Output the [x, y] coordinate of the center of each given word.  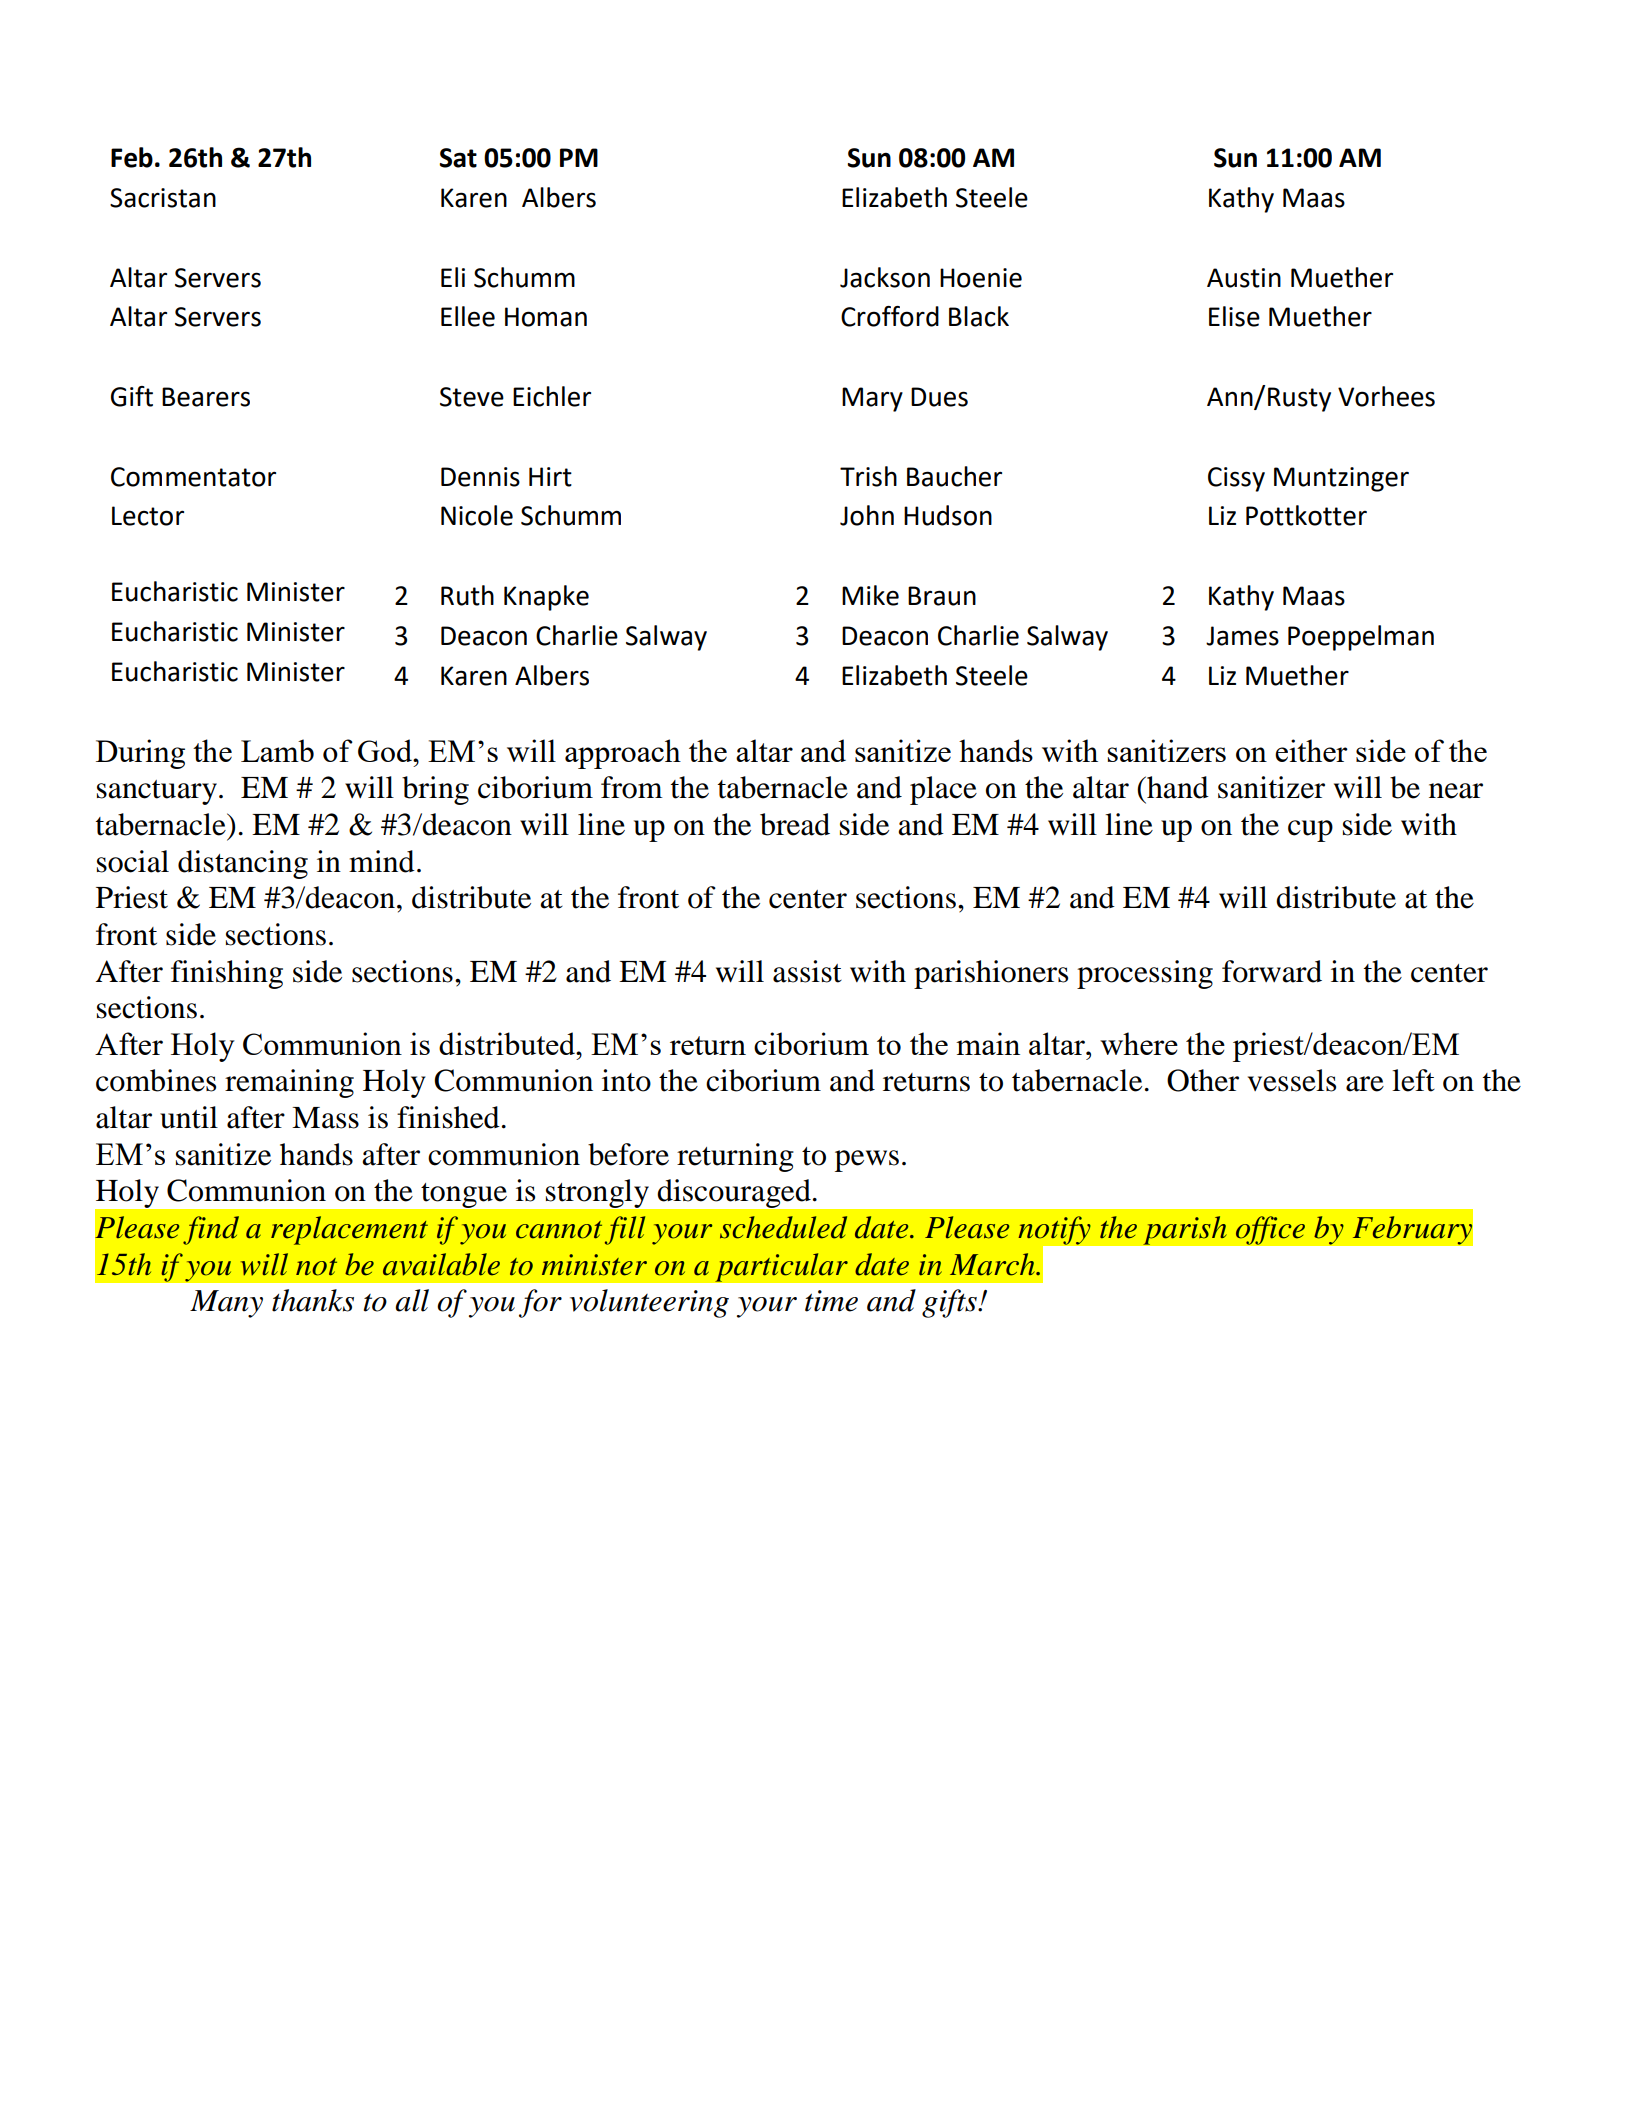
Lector [148, 516]
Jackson [885, 277]
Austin [1244, 278]
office [1270, 1230]
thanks [313, 1300]
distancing [243, 864]
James [1242, 636]
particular [781, 1267]
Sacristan [163, 198]
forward [1272, 971]
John [867, 515]
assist [807, 971]
